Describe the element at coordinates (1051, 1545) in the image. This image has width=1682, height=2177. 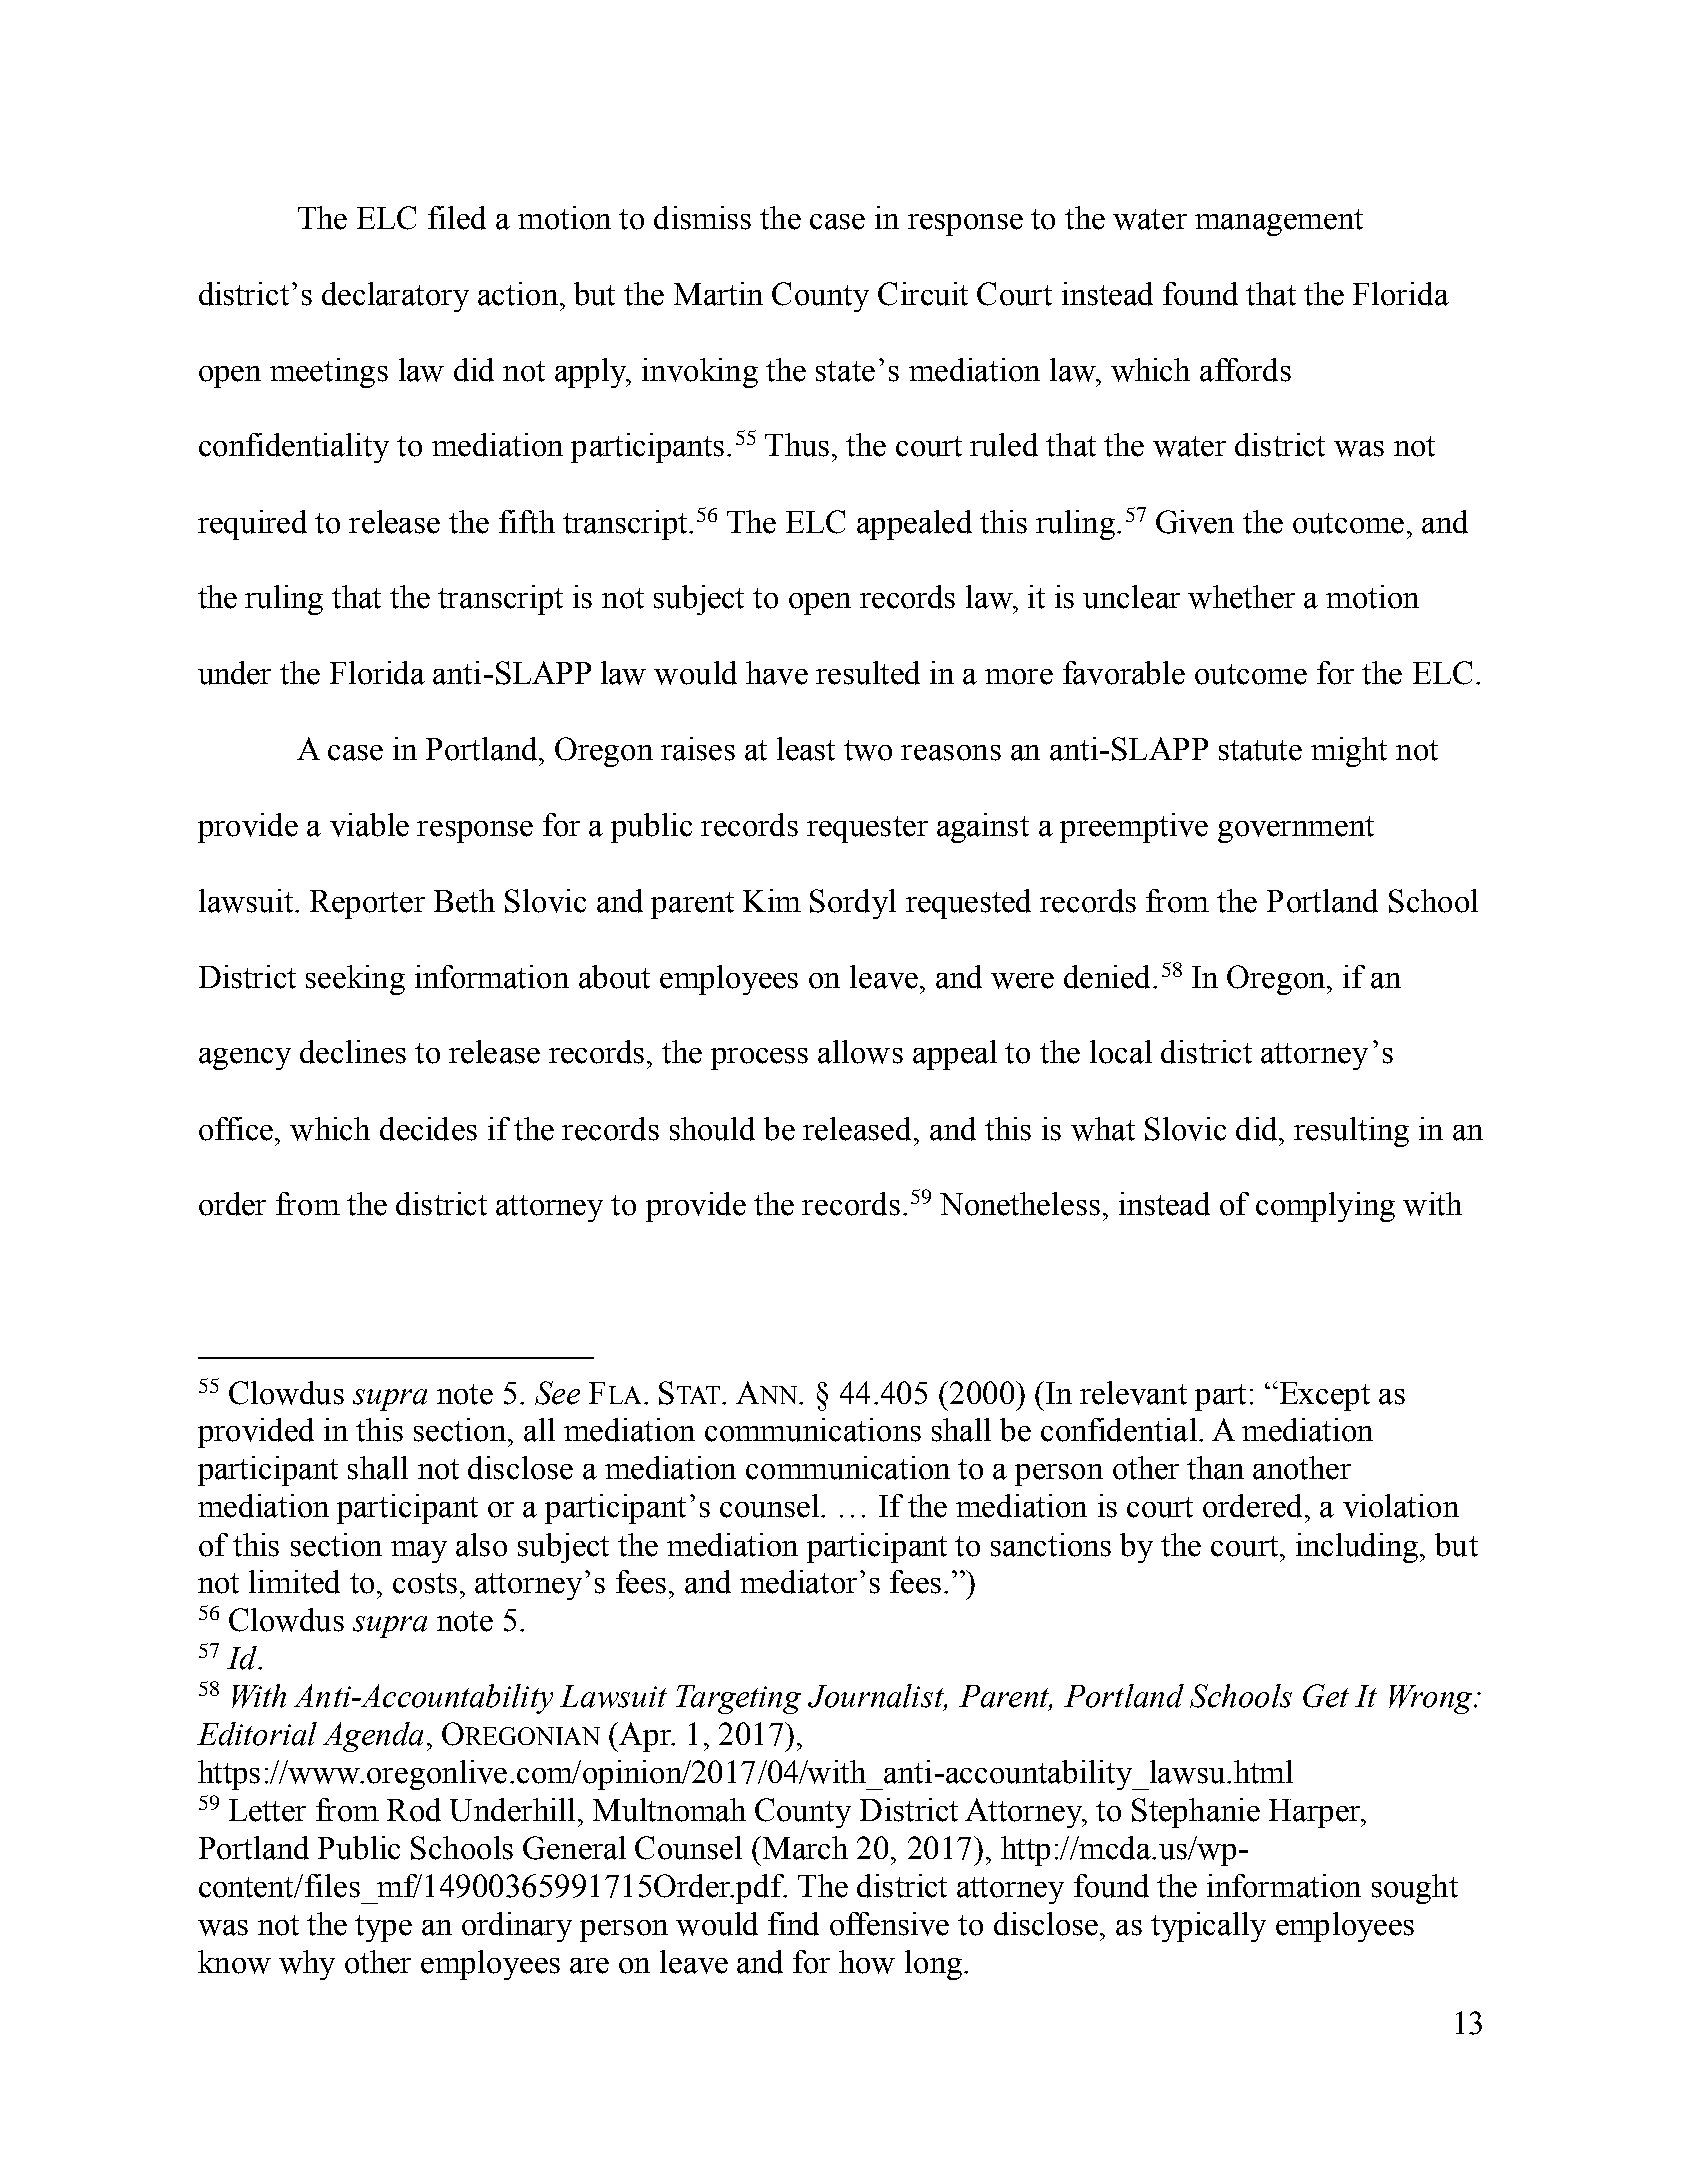
I see `sanctions` at that location.
